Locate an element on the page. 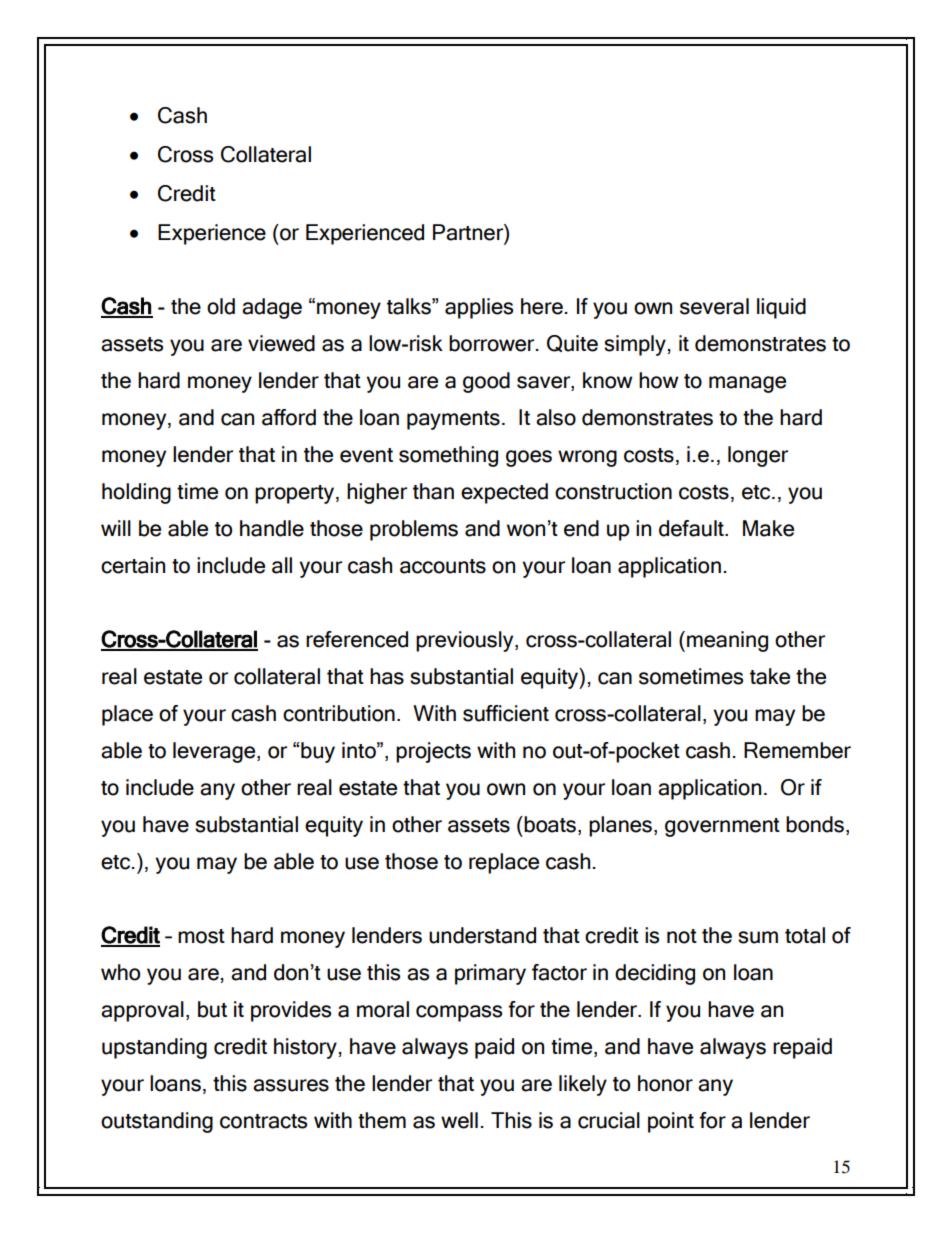 The width and height of the page is (952, 1233). adage is located at coordinates (272, 308).
